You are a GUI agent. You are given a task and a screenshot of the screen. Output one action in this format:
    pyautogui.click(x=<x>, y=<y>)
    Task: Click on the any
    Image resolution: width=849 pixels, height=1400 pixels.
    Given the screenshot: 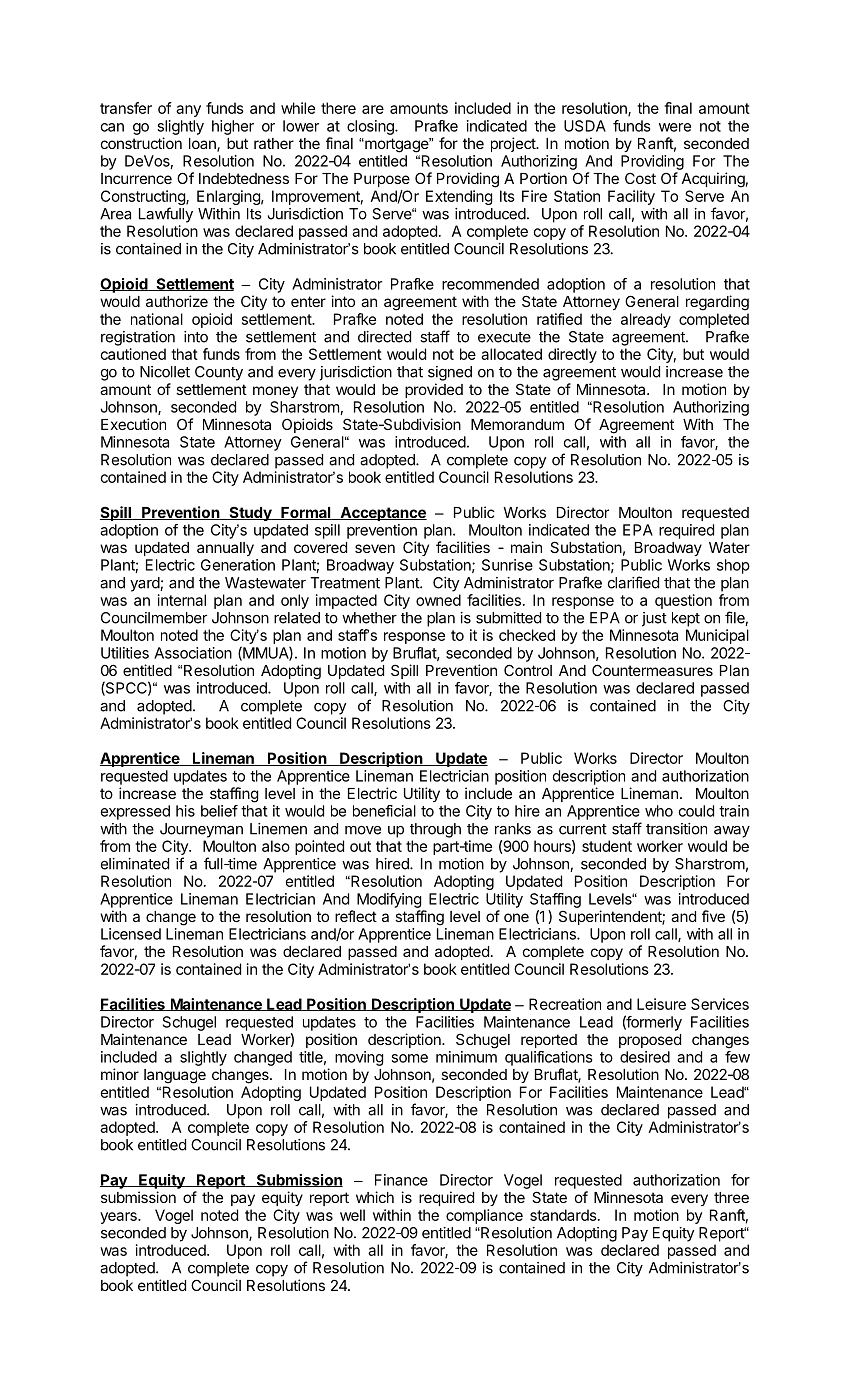 What is the action you would take?
    pyautogui.click(x=188, y=111)
